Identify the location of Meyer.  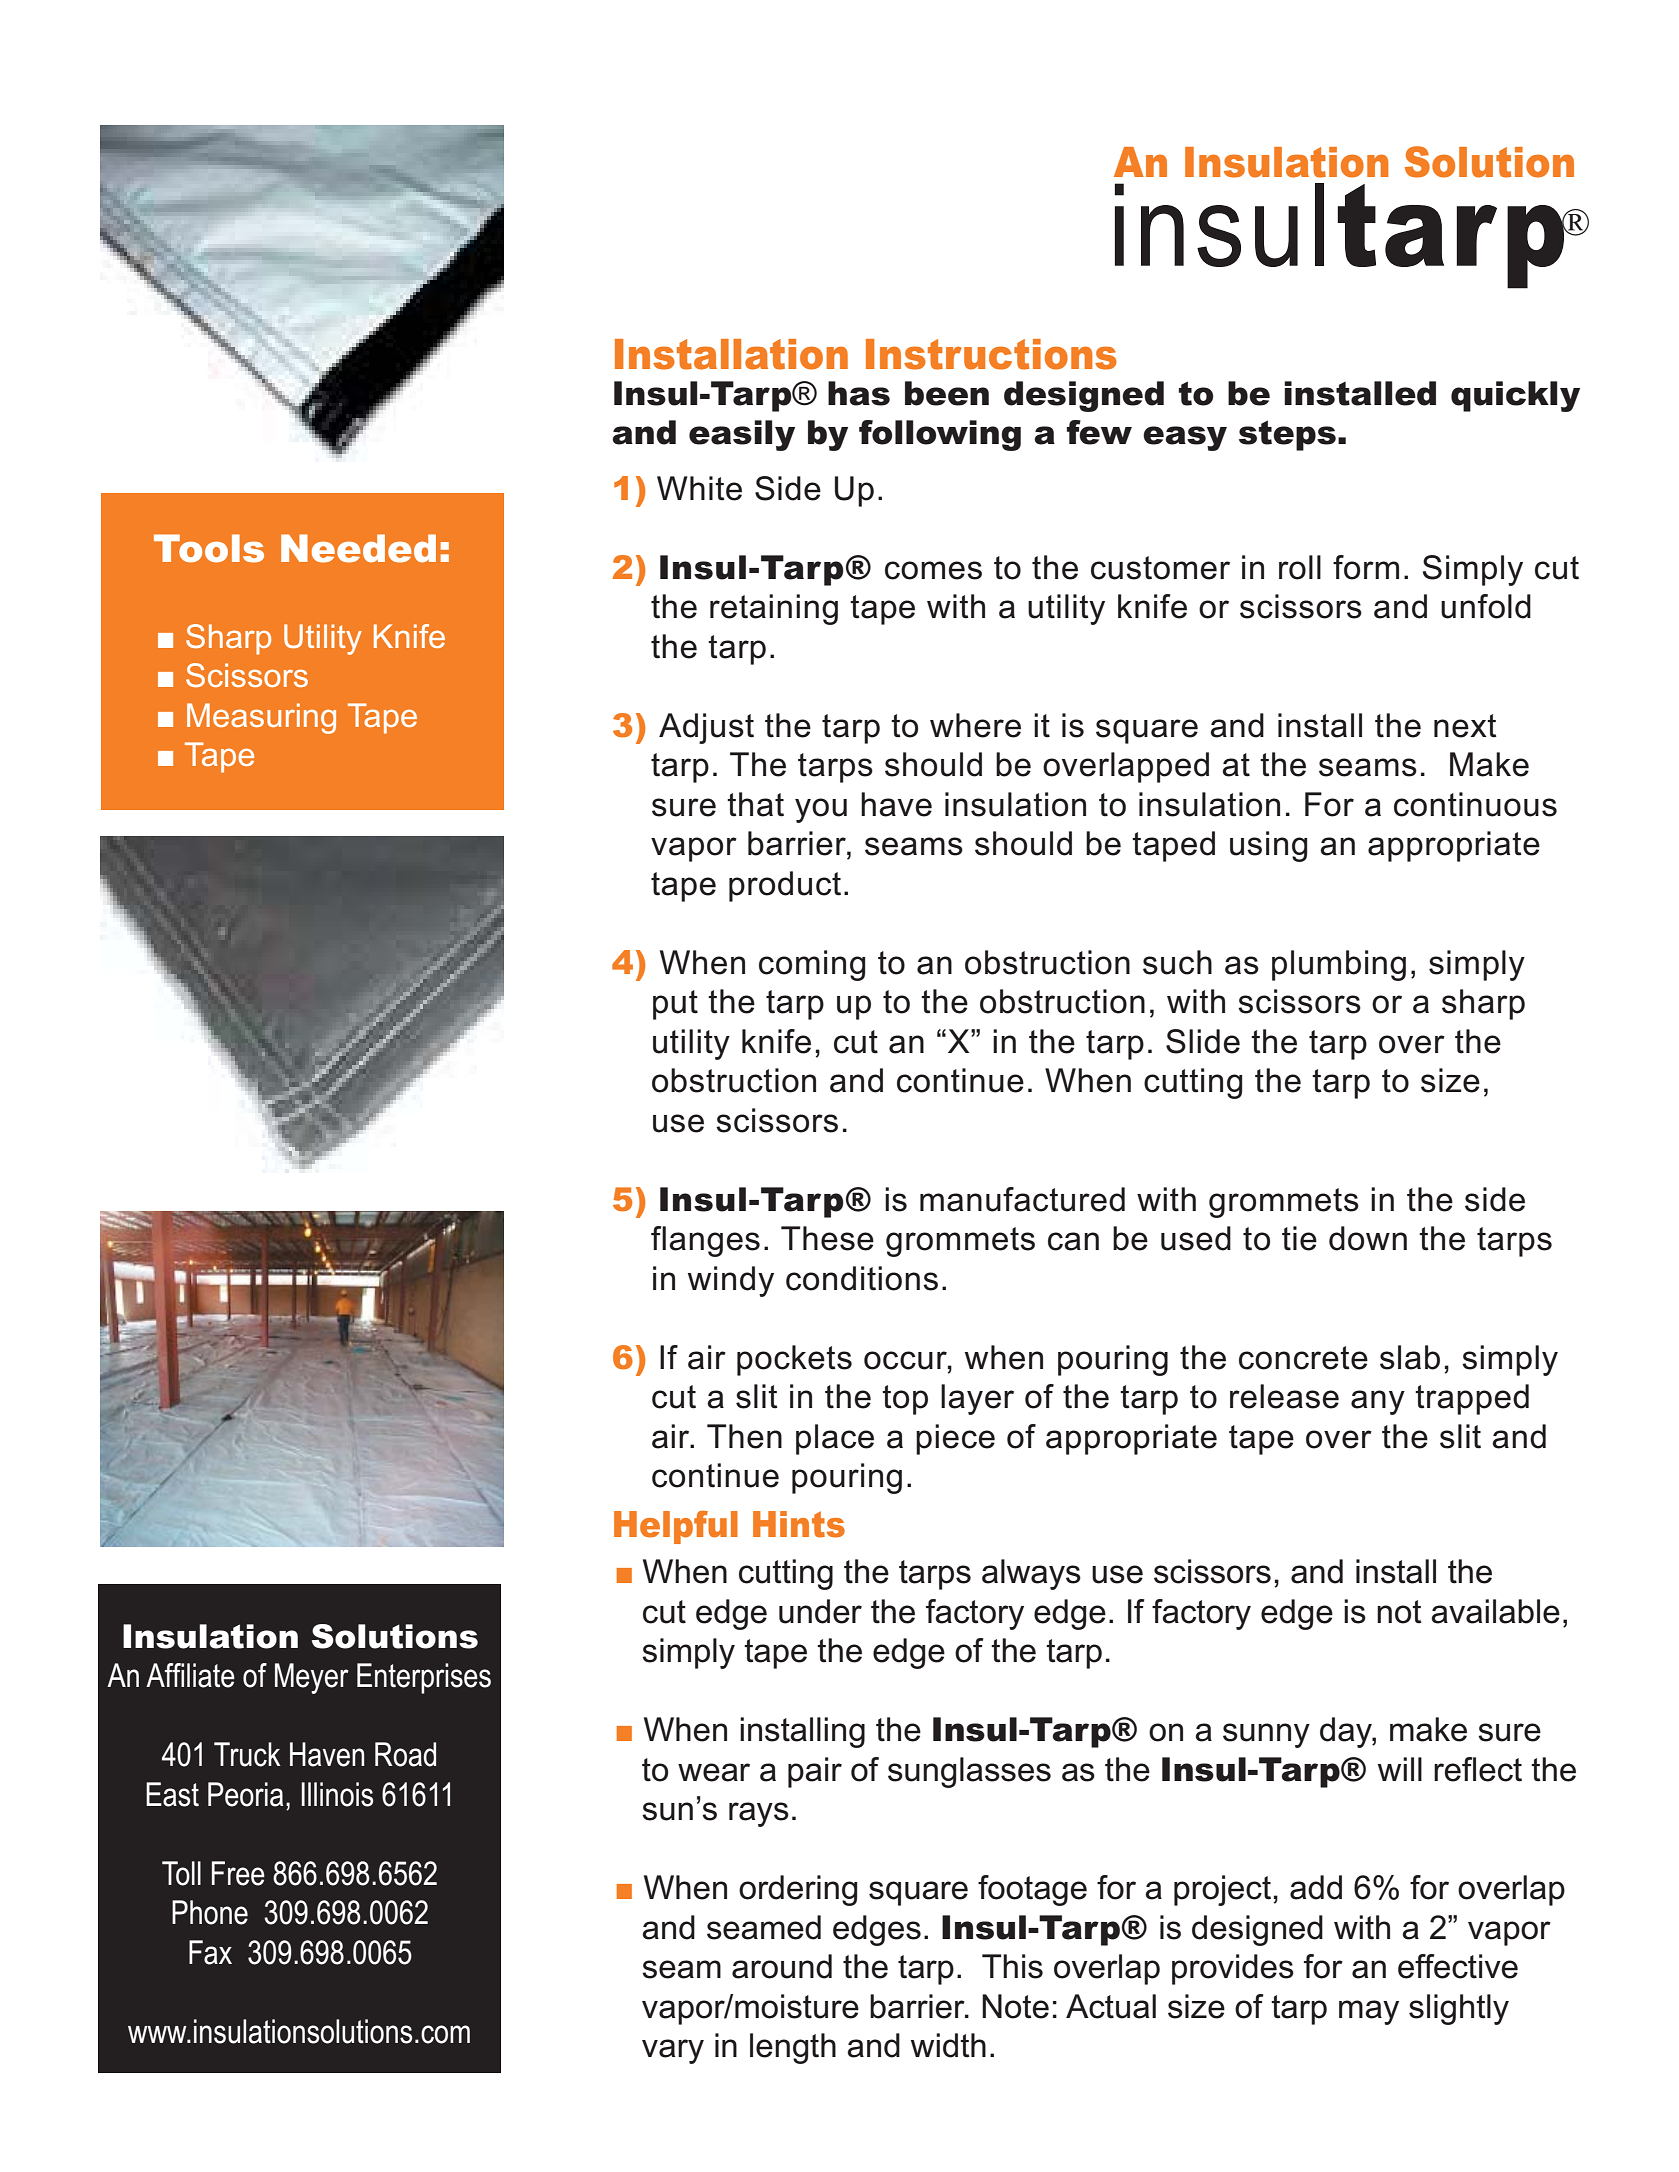
(312, 1678).
